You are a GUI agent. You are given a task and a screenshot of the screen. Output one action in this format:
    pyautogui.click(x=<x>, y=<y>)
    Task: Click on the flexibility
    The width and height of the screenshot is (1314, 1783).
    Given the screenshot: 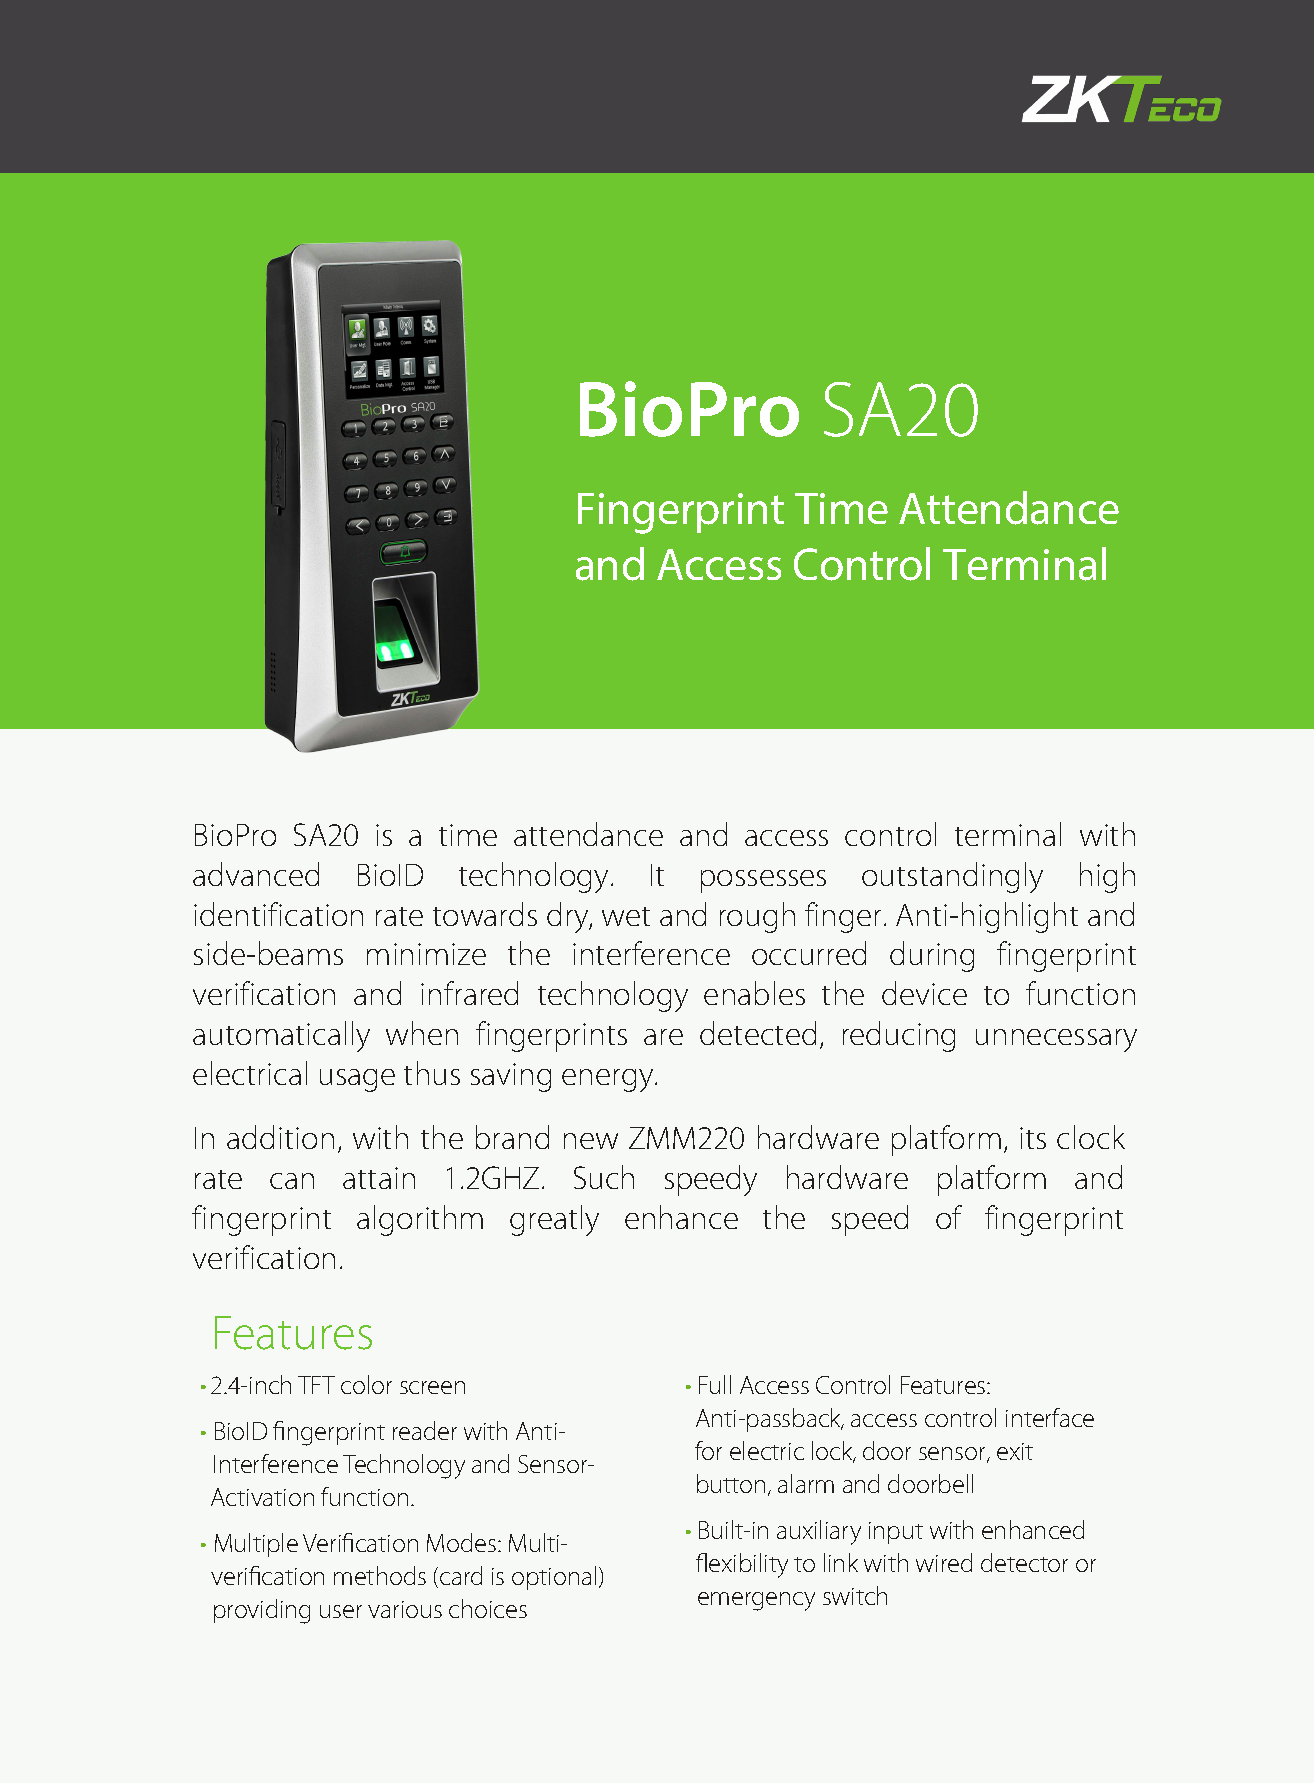 What is the action you would take?
    pyautogui.click(x=742, y=1565)
